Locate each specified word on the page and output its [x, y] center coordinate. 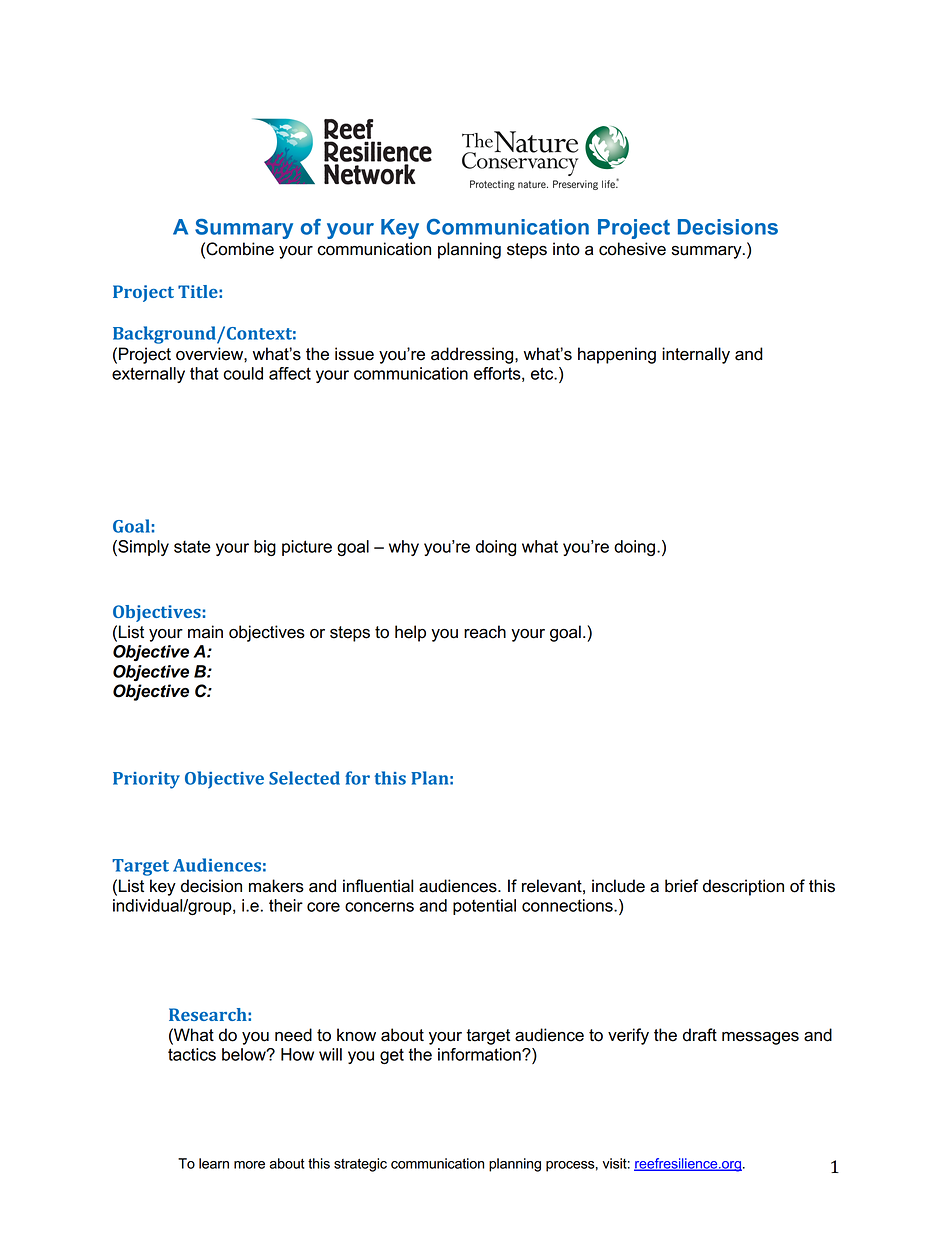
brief [681, 886]
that [204, 373]
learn [214, 1163]
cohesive [632, 249]
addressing [473, 355]
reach [485, 632]
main [205, 632]
